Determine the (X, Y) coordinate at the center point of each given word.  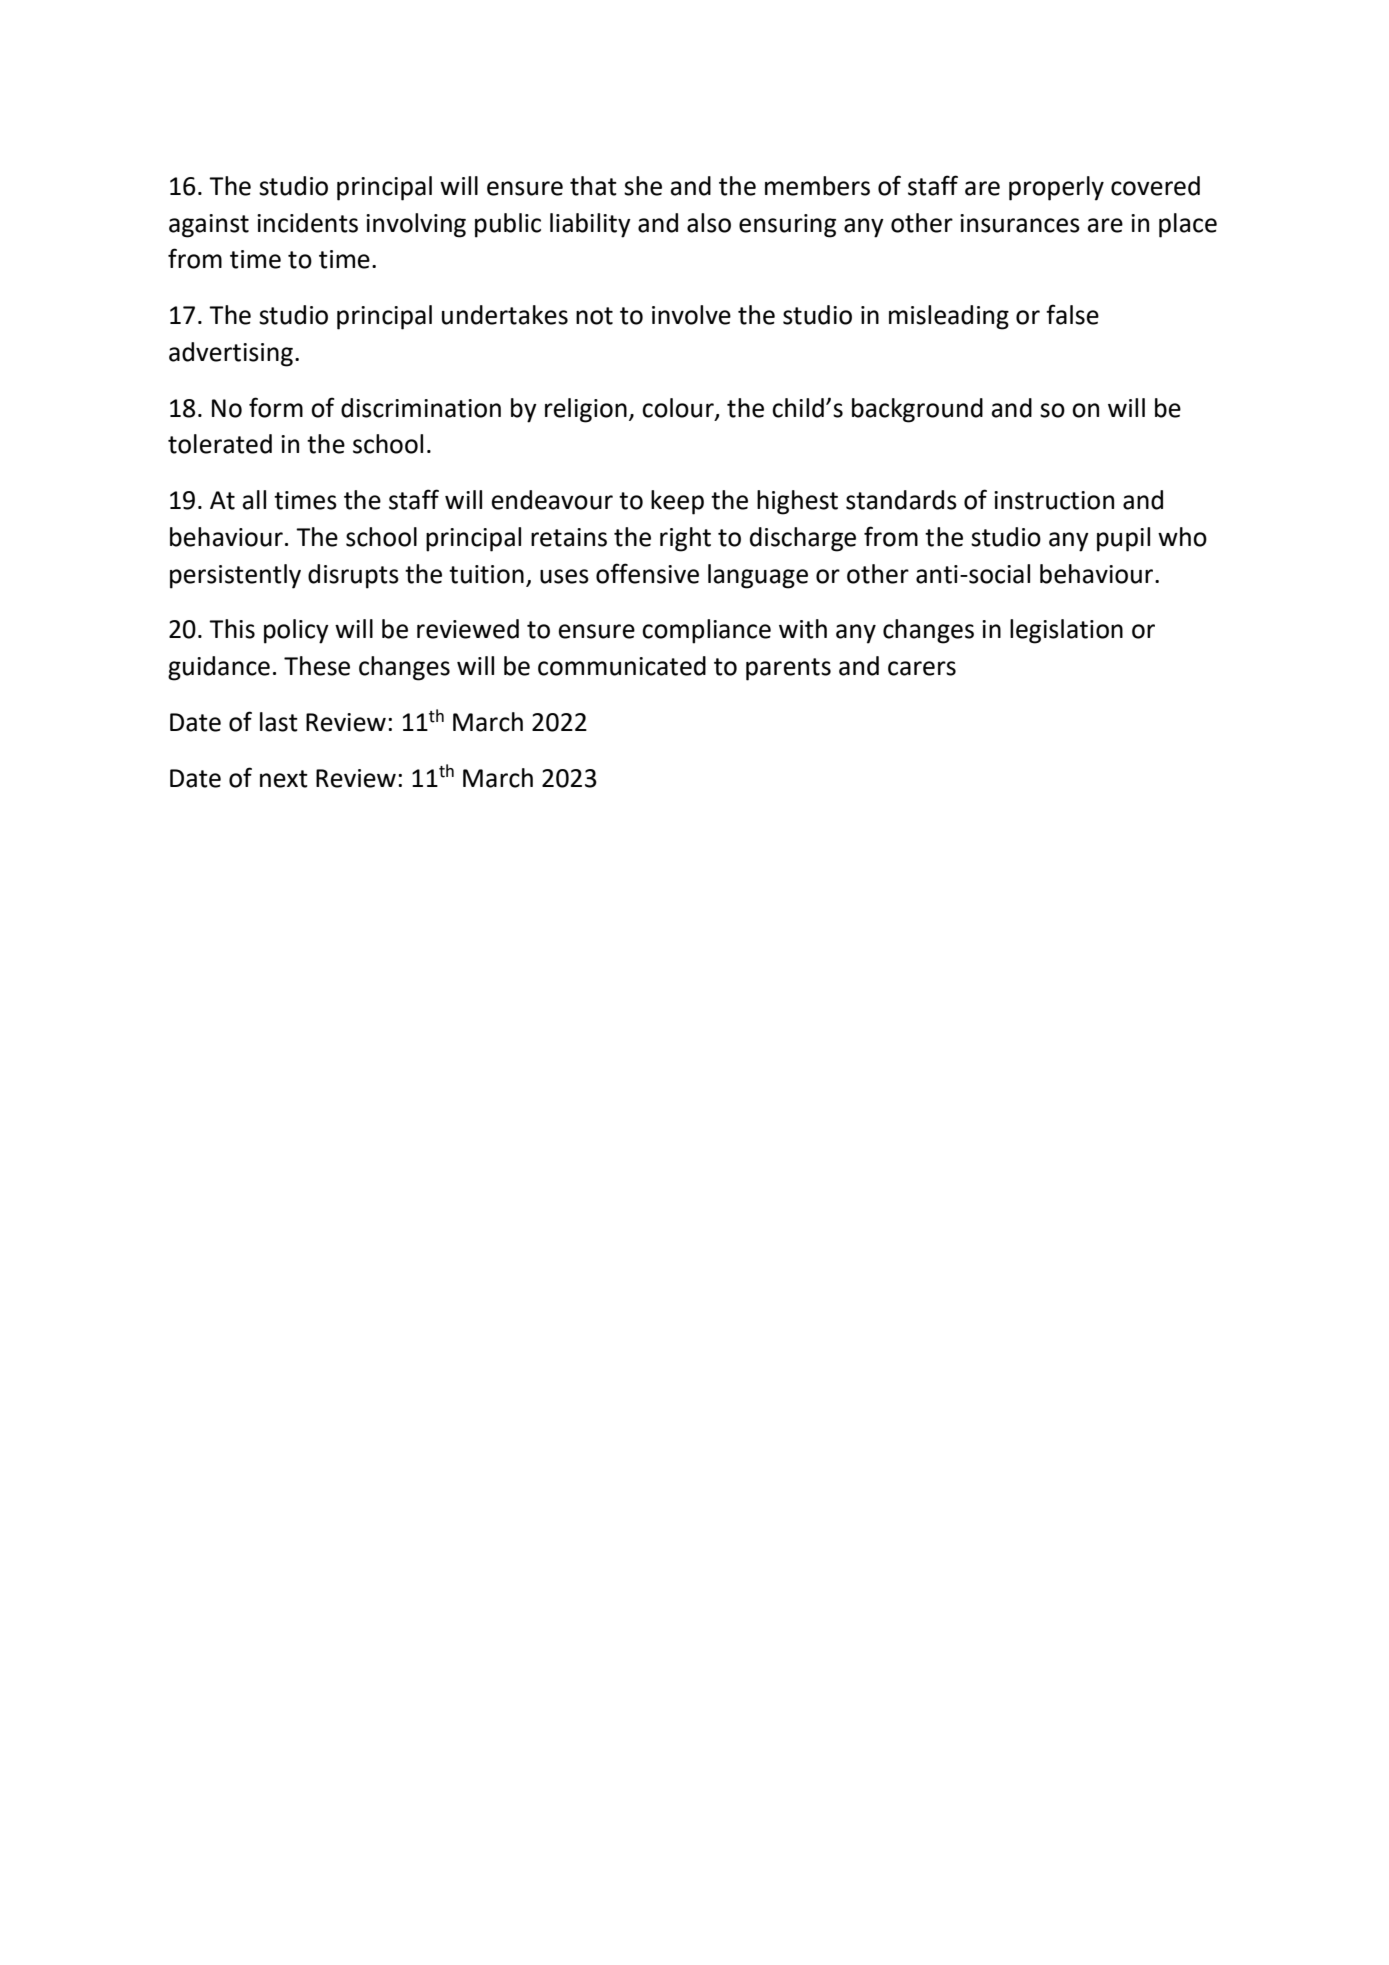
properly (1056, 188)
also (709, 223)
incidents (307, 223)
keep (677, 502)
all (254, 500)
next (284, 779)
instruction (1054, 500)
